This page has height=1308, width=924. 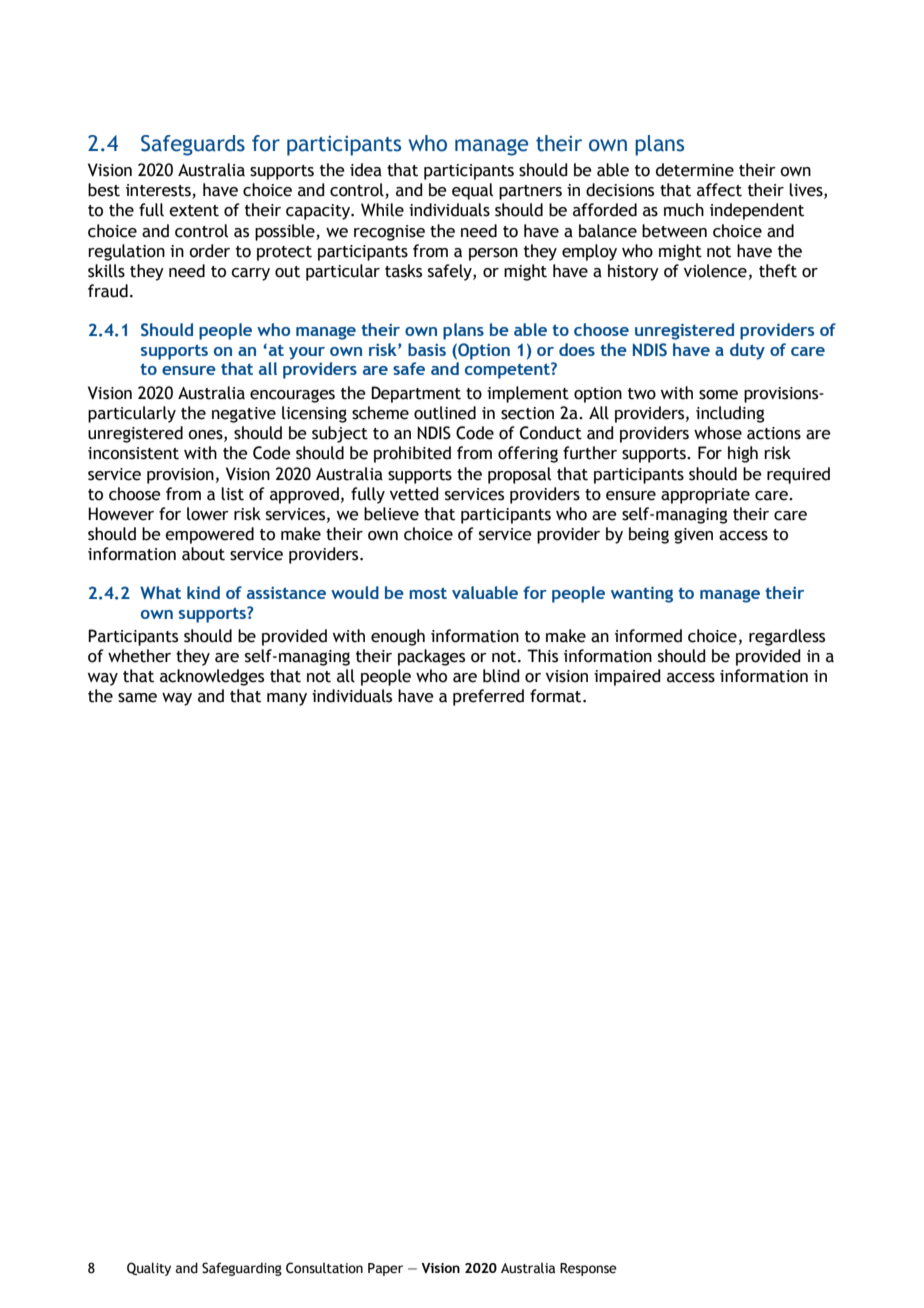 I want to click on impaired, so click(x=627, y=677).
